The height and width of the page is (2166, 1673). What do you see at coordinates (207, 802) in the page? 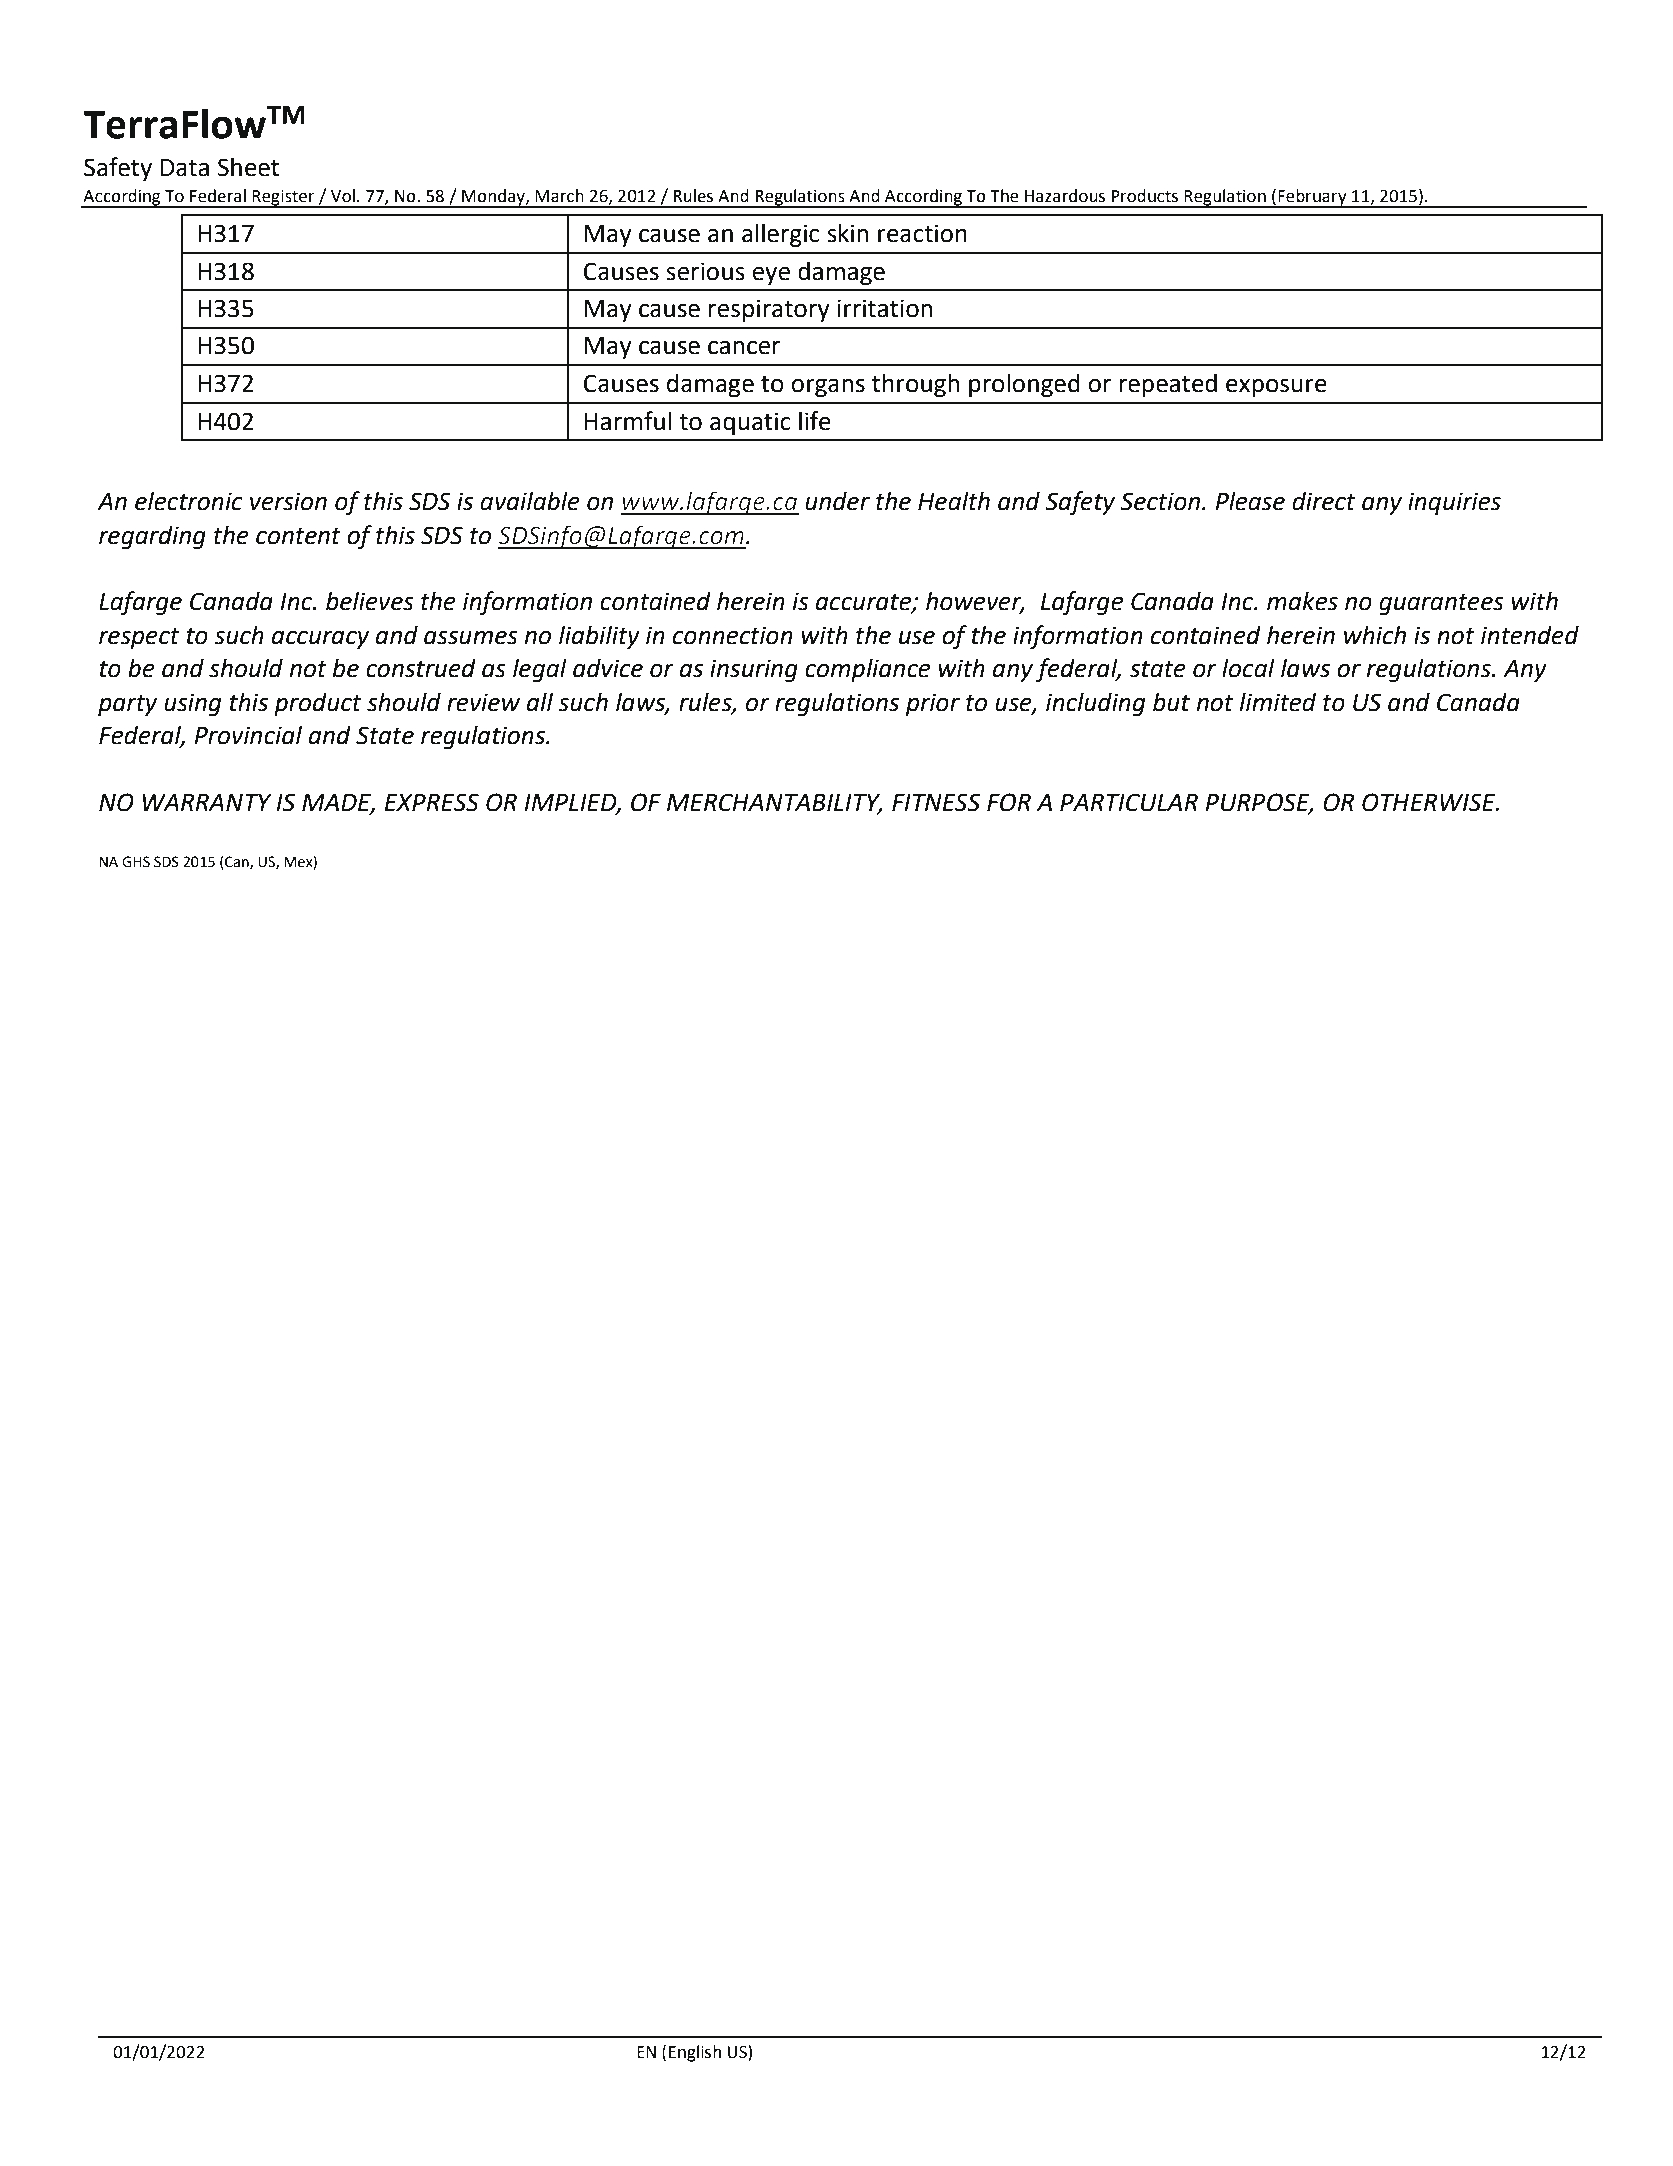
I see `WARRANTY` at bounding box center [207, 802].
